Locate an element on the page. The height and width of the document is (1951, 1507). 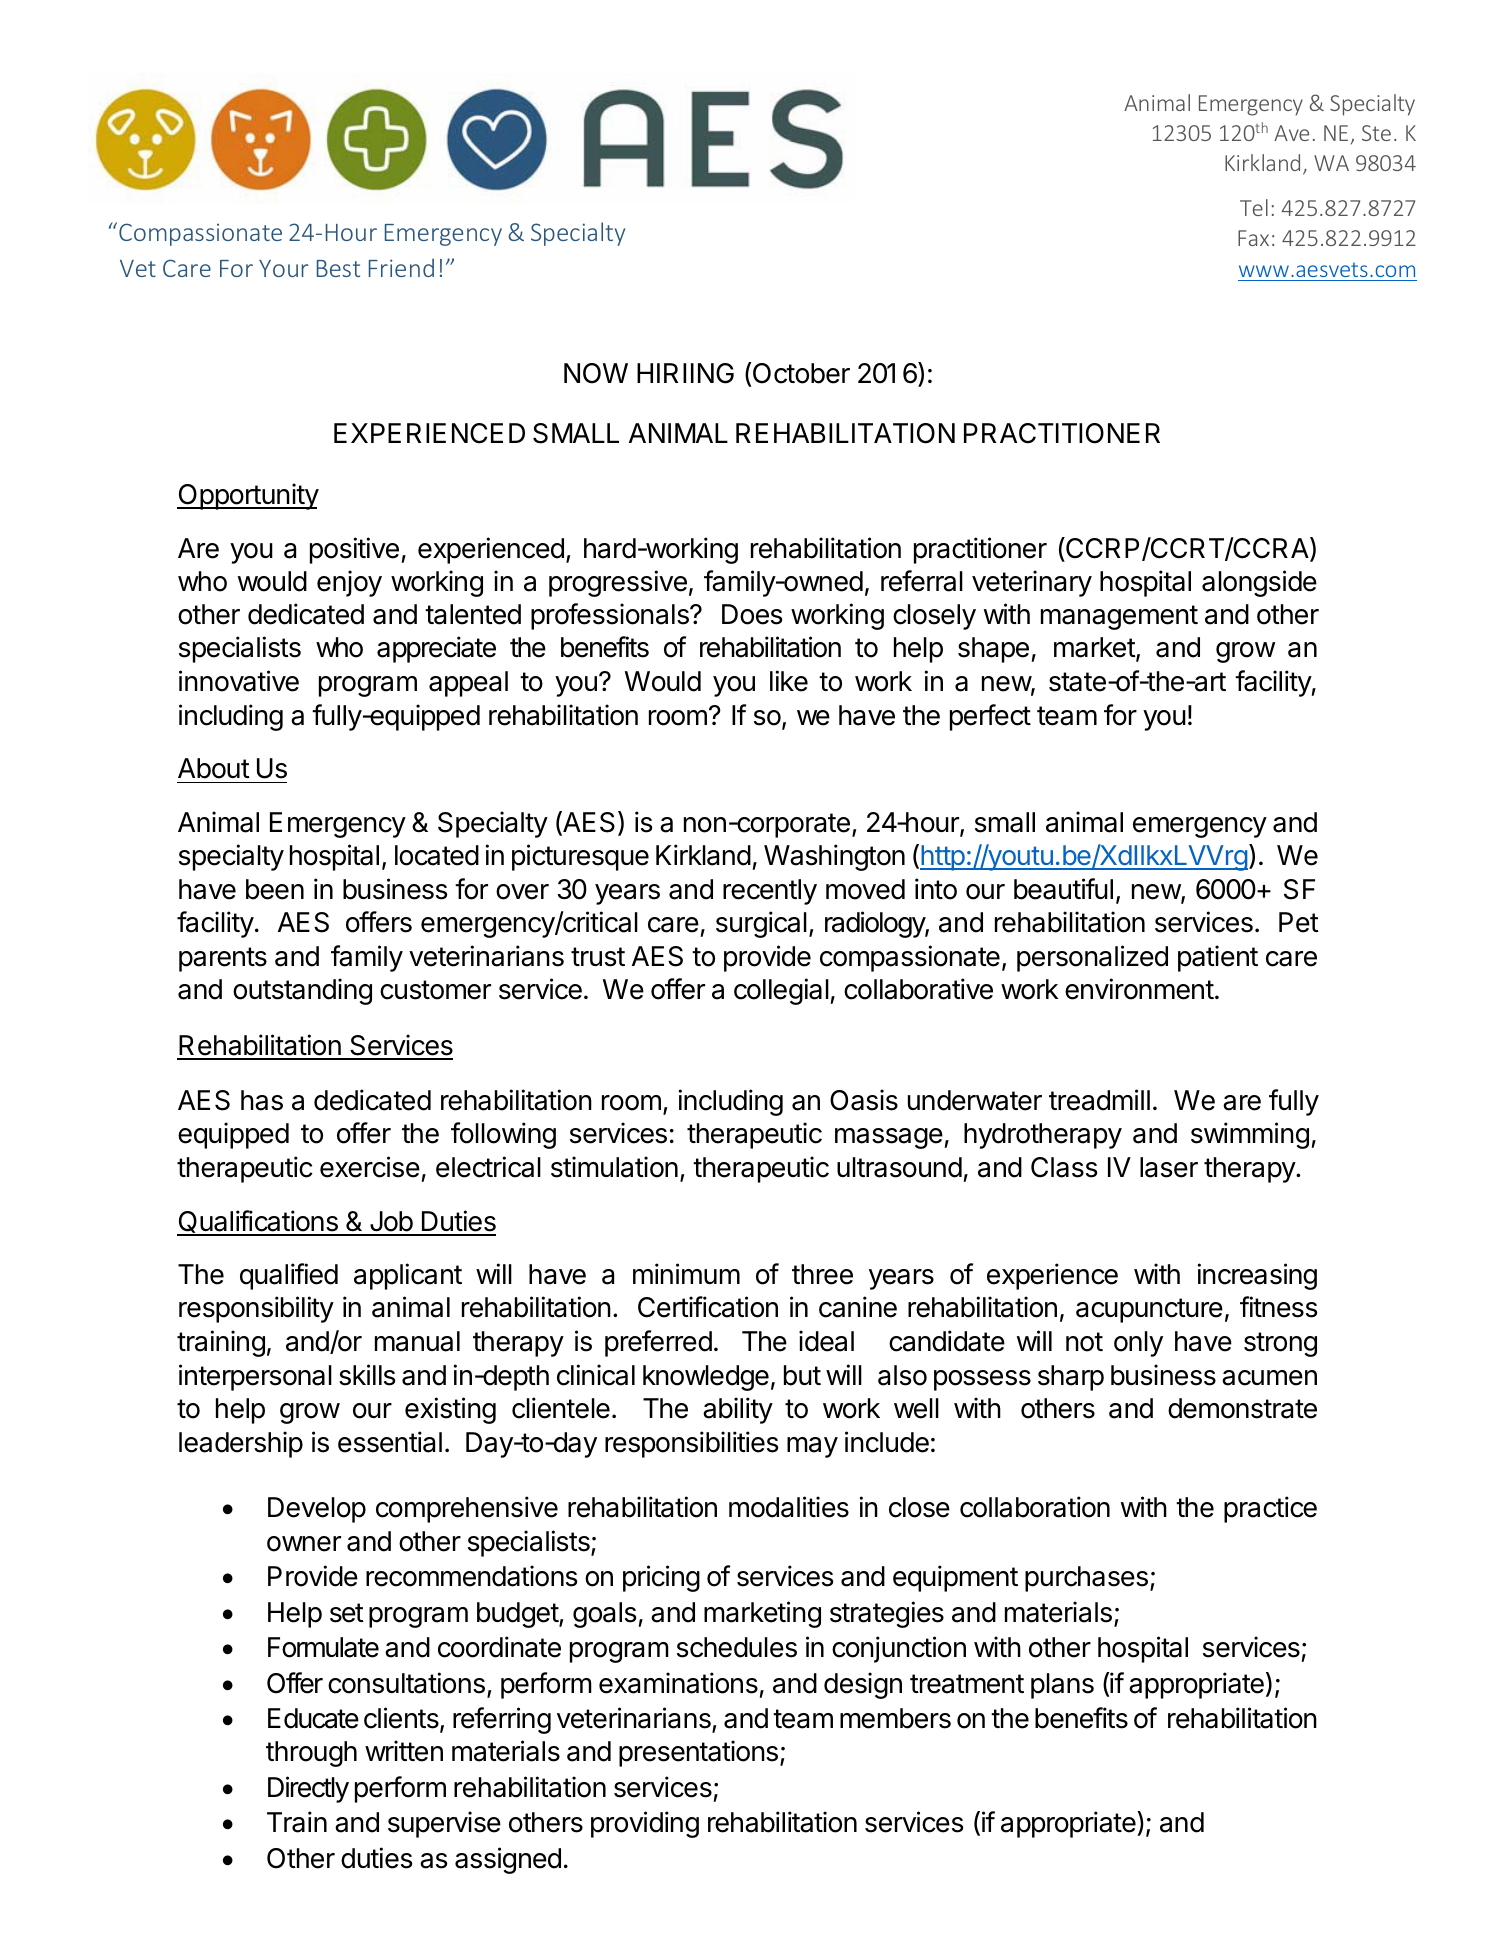
Directly is located at coordinates (308, 1789).
